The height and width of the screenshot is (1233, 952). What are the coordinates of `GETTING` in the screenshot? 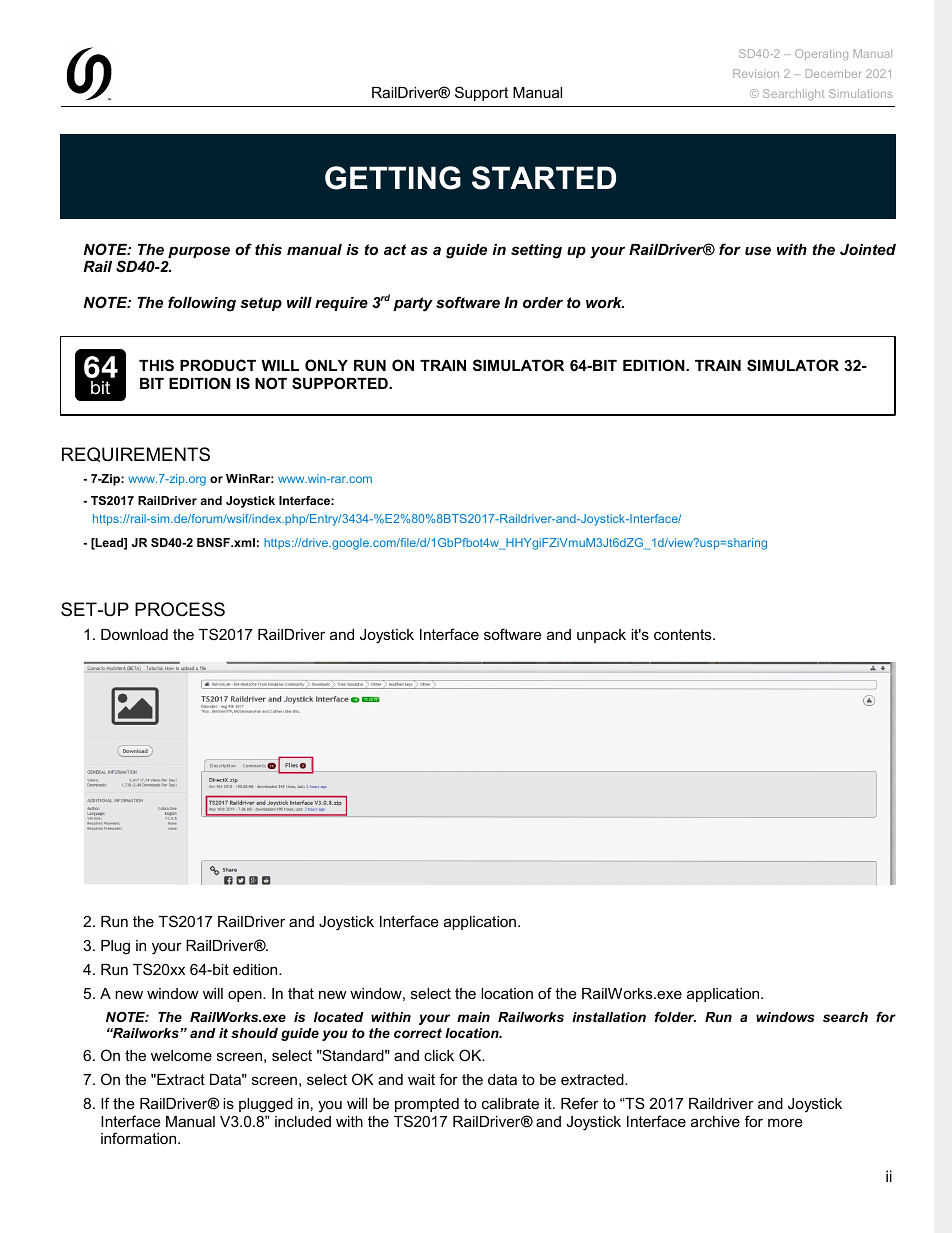 It's located at (393, 178).
